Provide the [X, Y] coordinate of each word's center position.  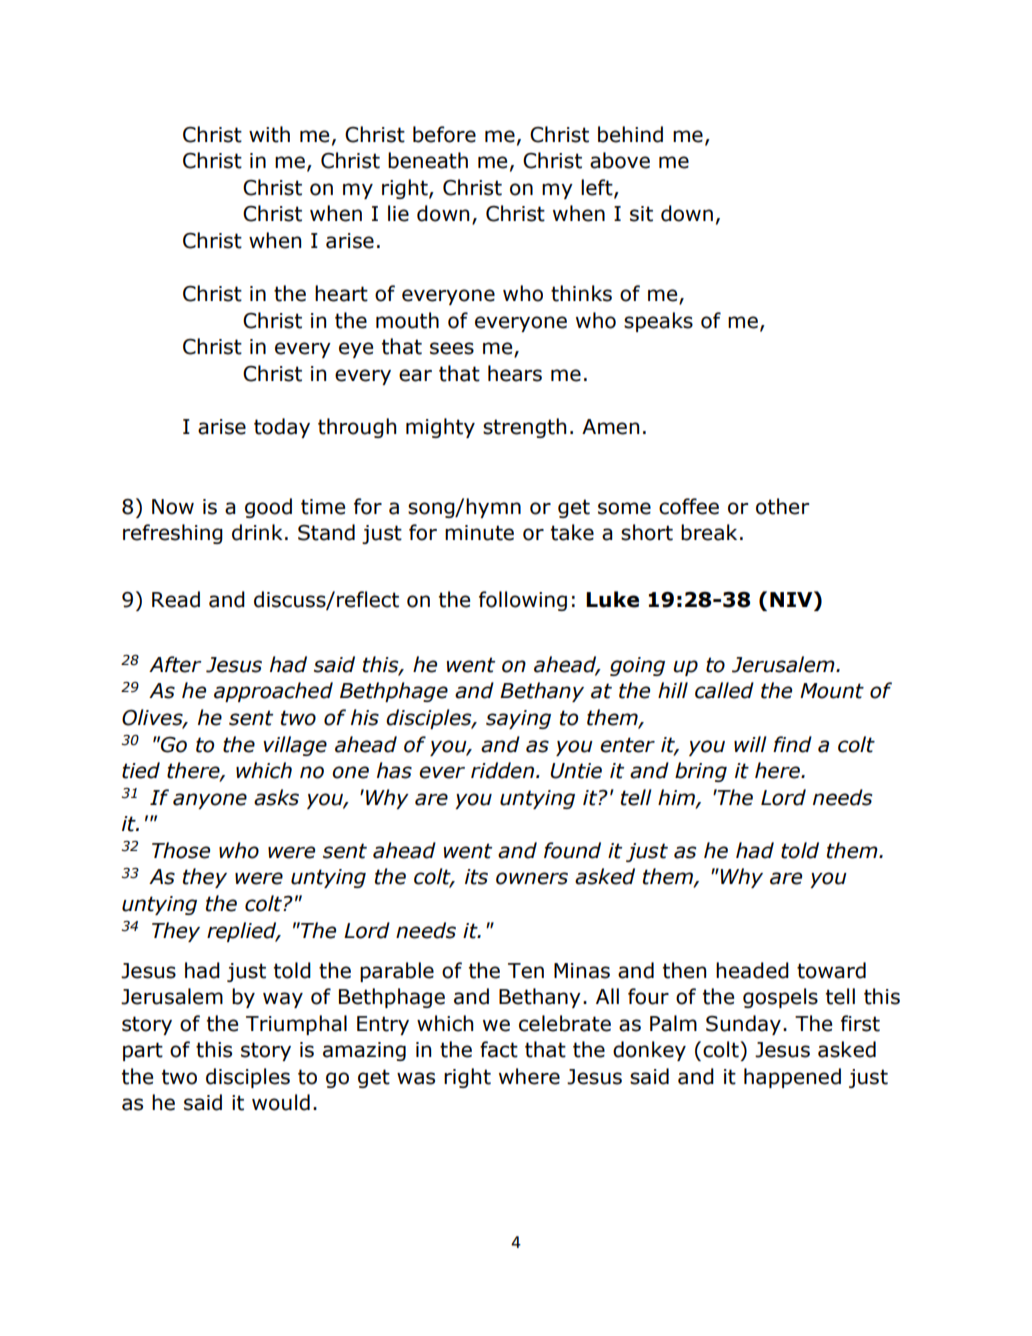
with [269, 134]
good [268, 508]
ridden [502, 770]
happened [792, 1078]
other [782, 506]
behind [630, 134]
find [792, 744]
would [281, 1102]
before [444, 134]
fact [499, 1049]
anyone [210, 801]
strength [524, 428]
